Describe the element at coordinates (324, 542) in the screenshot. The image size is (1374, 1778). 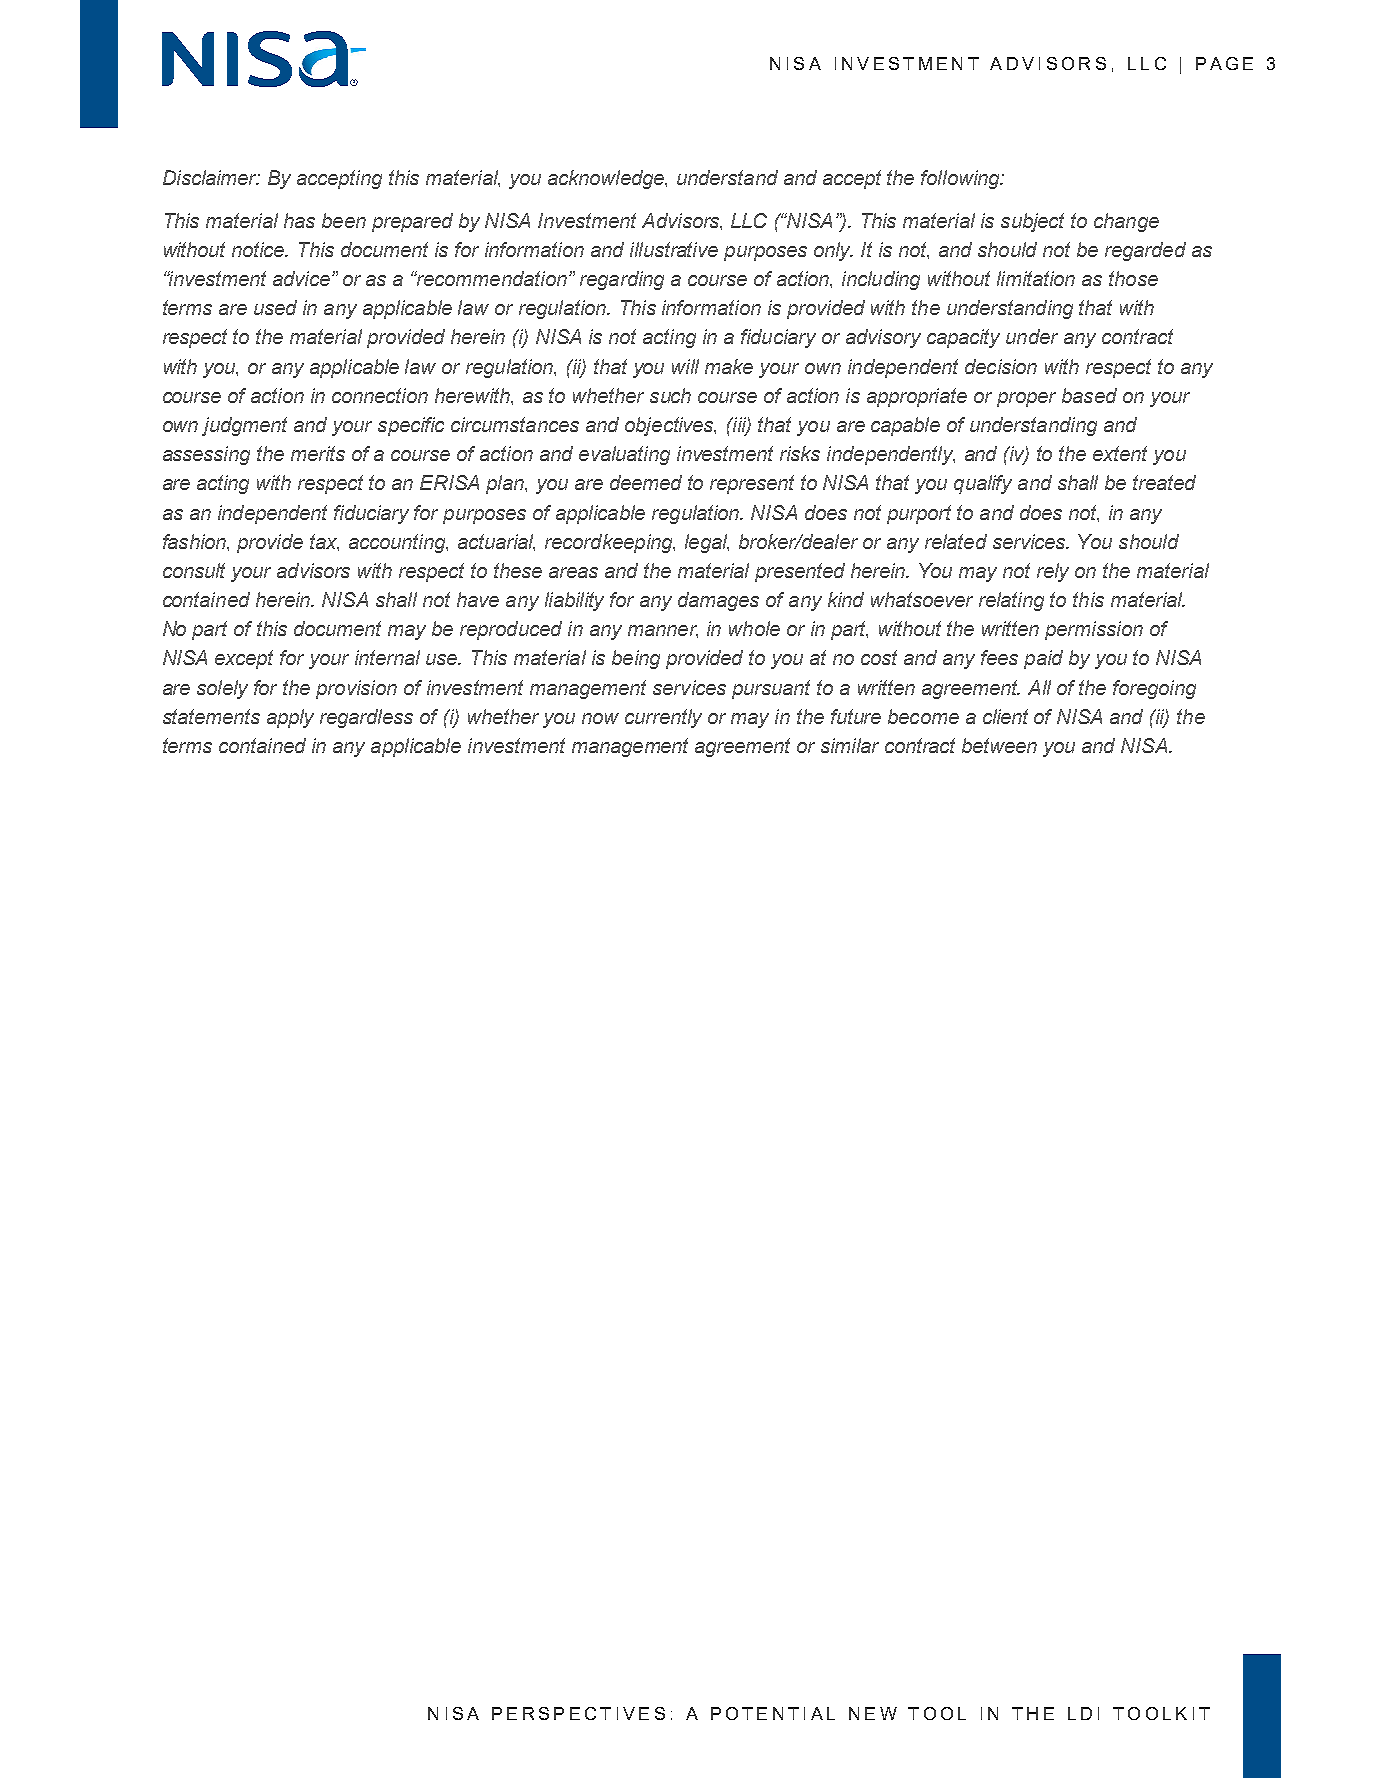
I see `tax` at that location.
